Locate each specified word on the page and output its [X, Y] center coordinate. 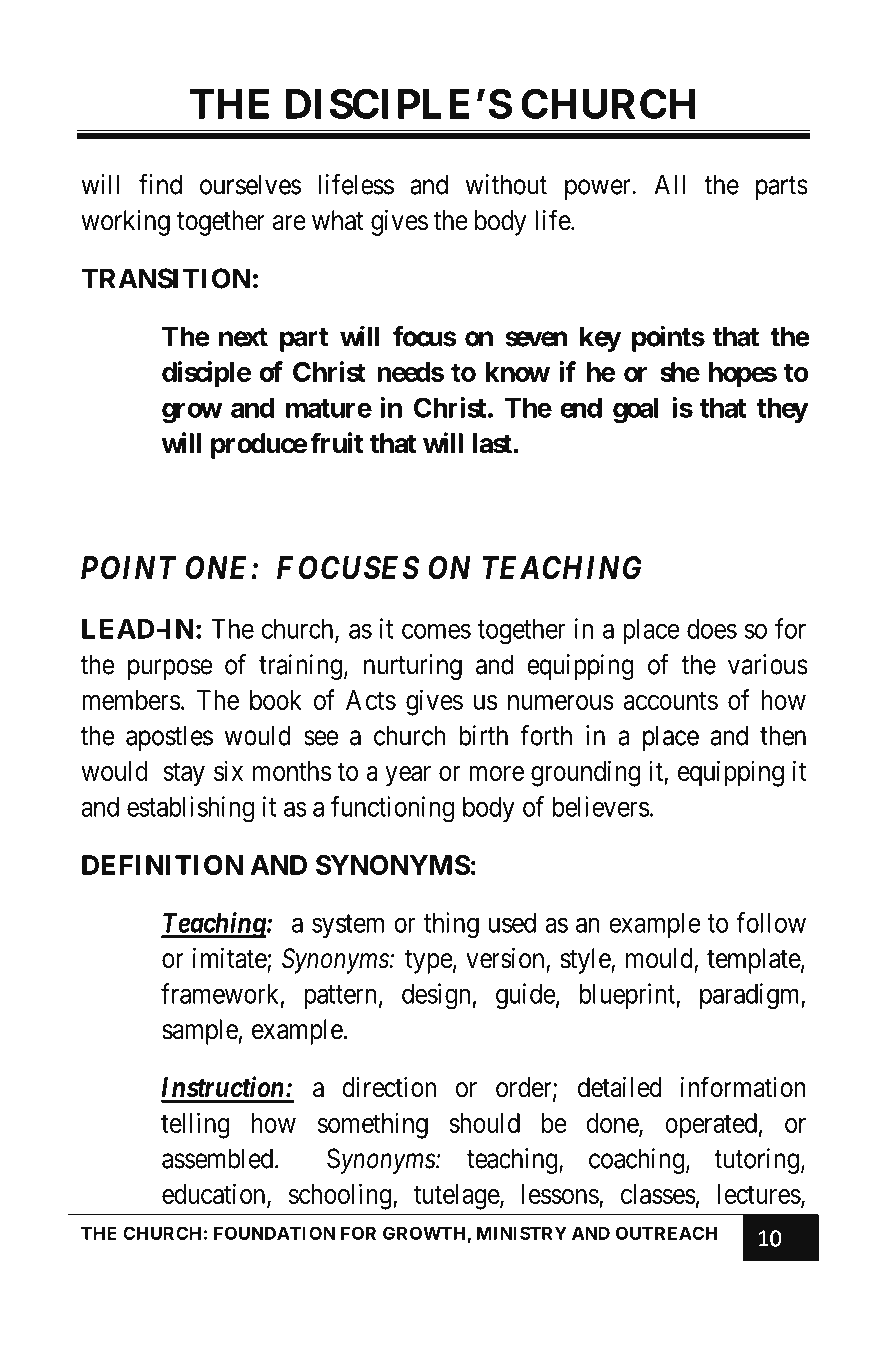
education [215, 1195]
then [783, 735]
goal [635, 410]
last [492, 443]
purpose [170, 669]
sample [200, 1032]
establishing [190, 809]
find [160, 184]
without [506, 184]
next [243, 337]
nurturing [413, 667]
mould [660, 959]
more [496, 773]
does [712, 629]
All [670, 184]
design [436, 996]
